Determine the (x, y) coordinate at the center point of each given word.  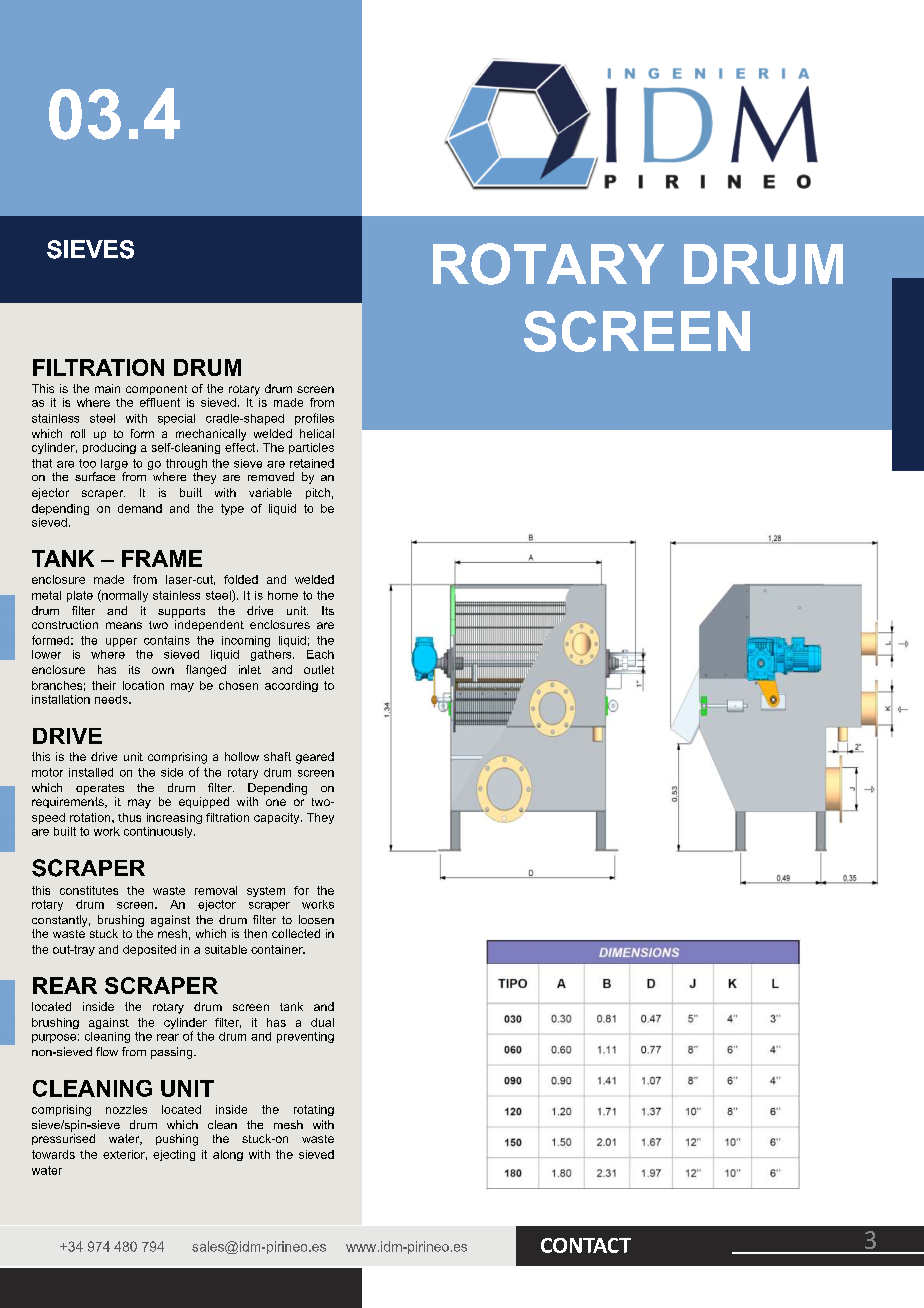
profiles (314, 419)
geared (315, 758)
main (107, 388)
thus (129, 817)
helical (317, 433)
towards (53, 1154)
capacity (278, 818)
